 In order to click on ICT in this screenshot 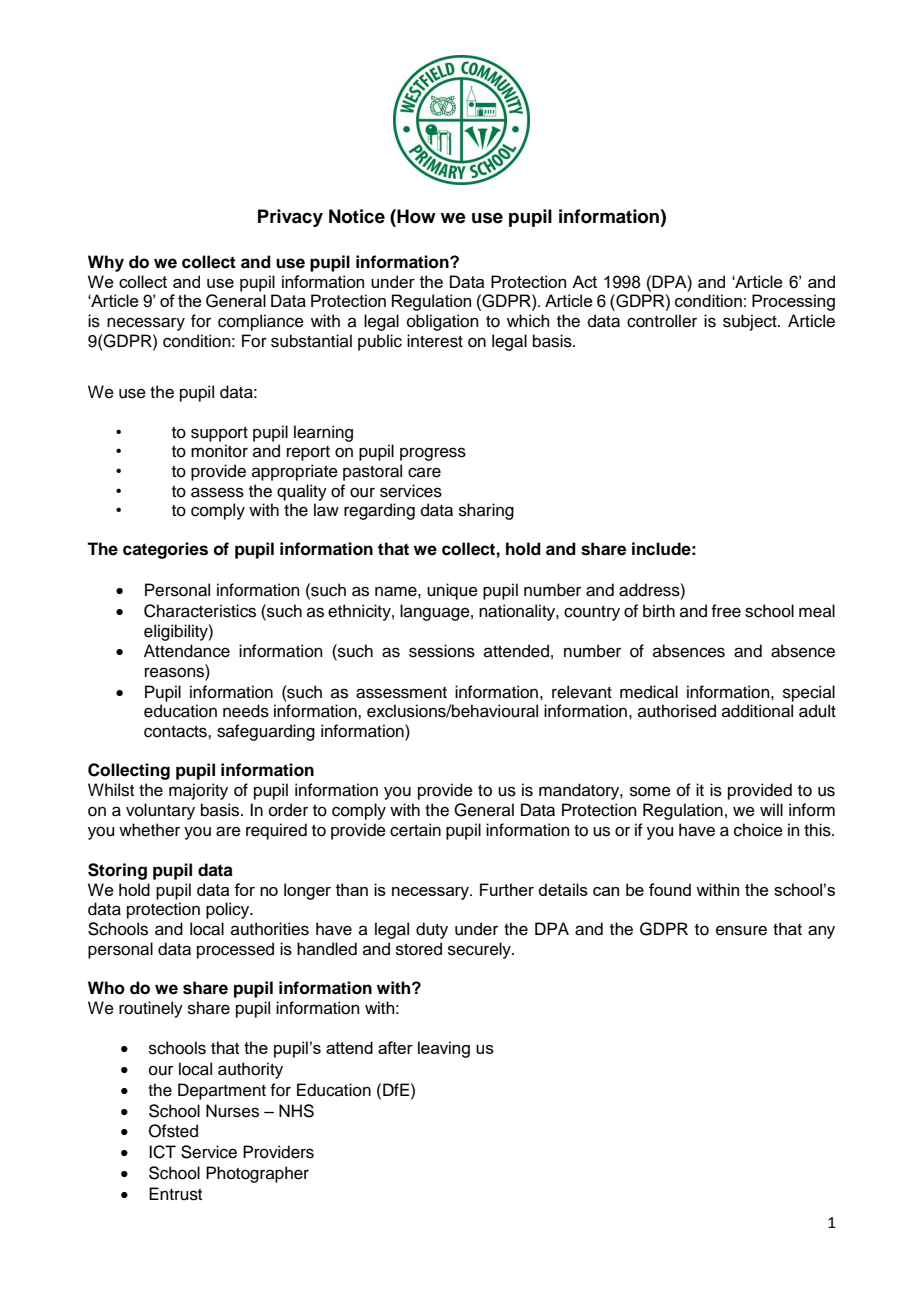, I will do `click(162, 1152)`.
